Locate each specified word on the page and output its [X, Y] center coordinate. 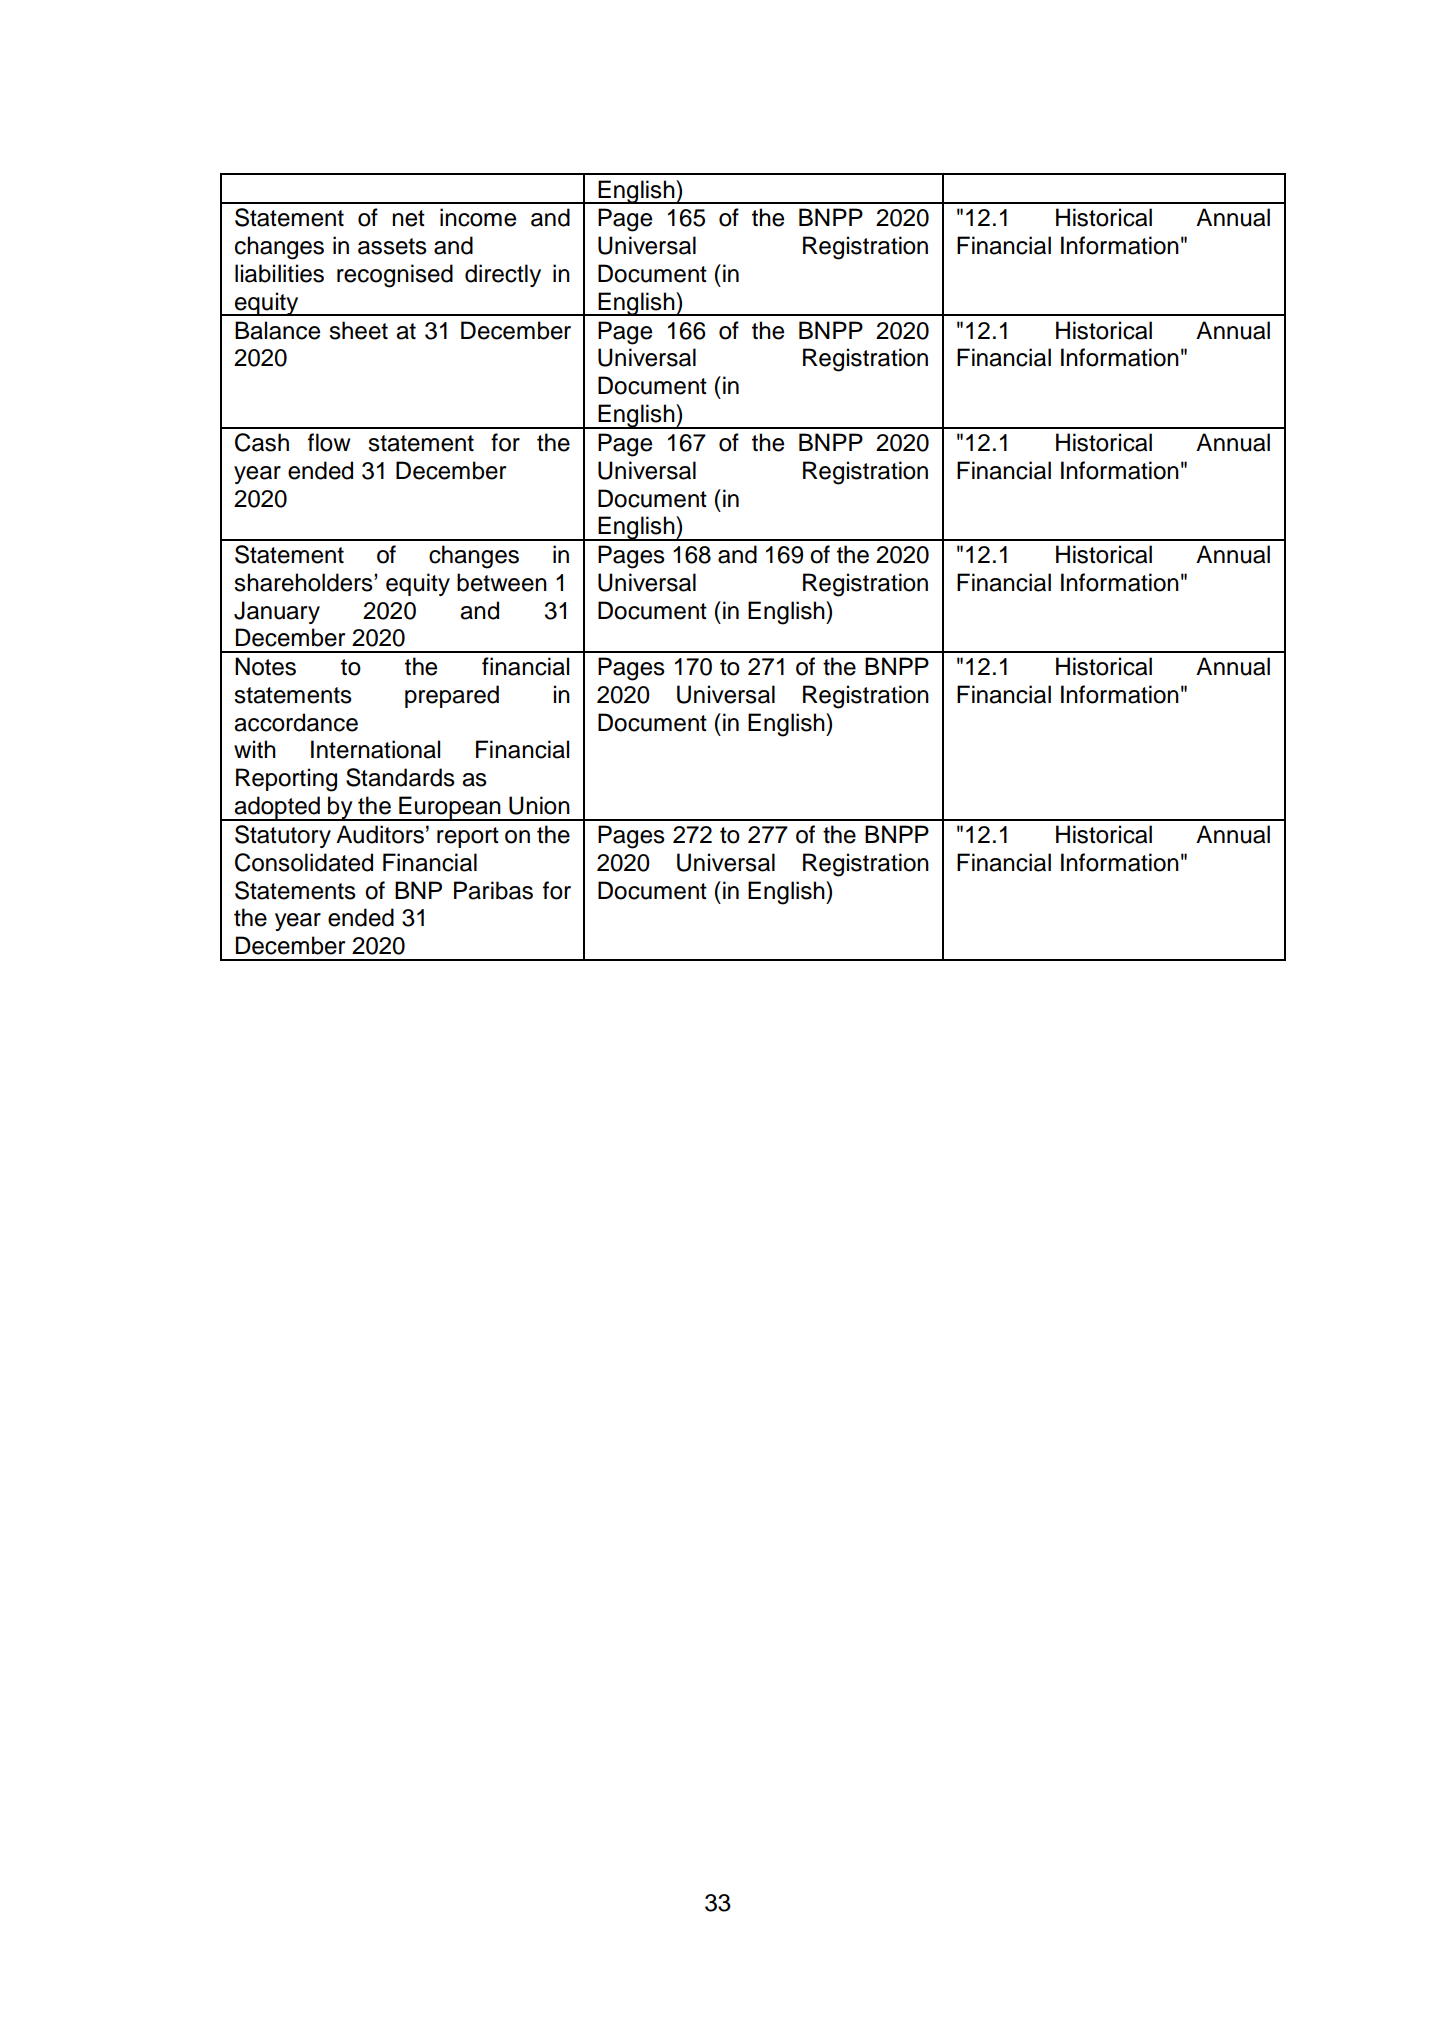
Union [539, 805]
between [502, 582]
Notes [265, 666]
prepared [452, 696]
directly [503, 275]
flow [329, 442]
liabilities [279, 273]
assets [392, 246]
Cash [262, 442]
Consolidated [304, 862]
